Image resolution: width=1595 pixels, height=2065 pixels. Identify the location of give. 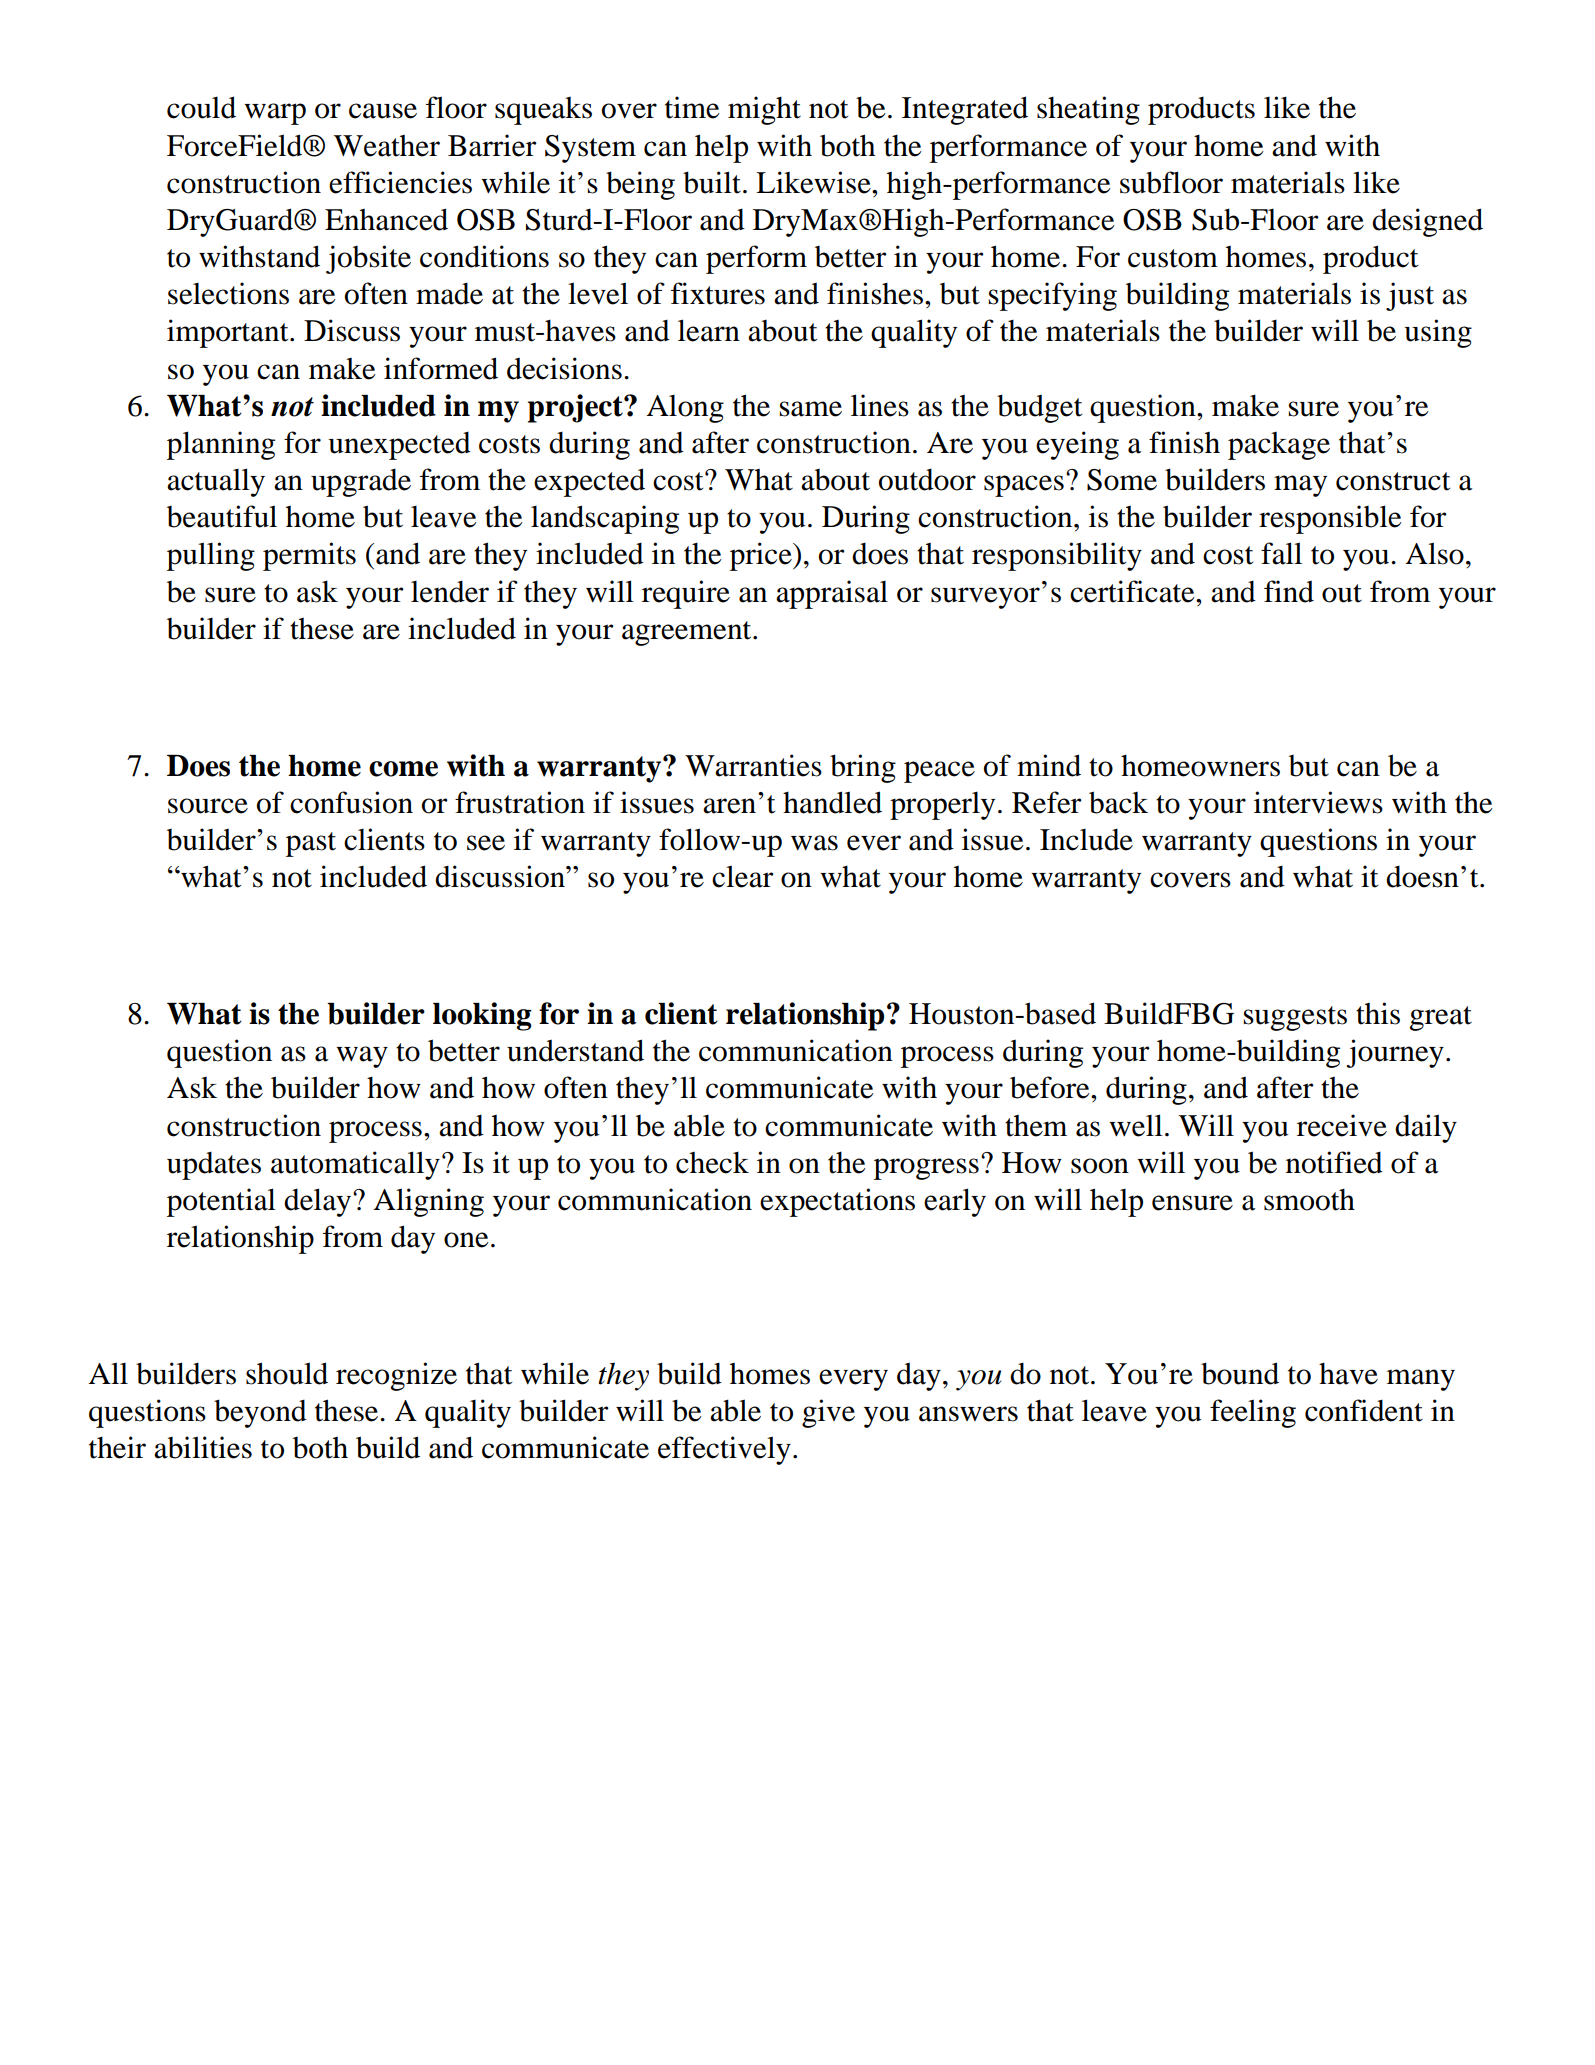
(828, 1413).
